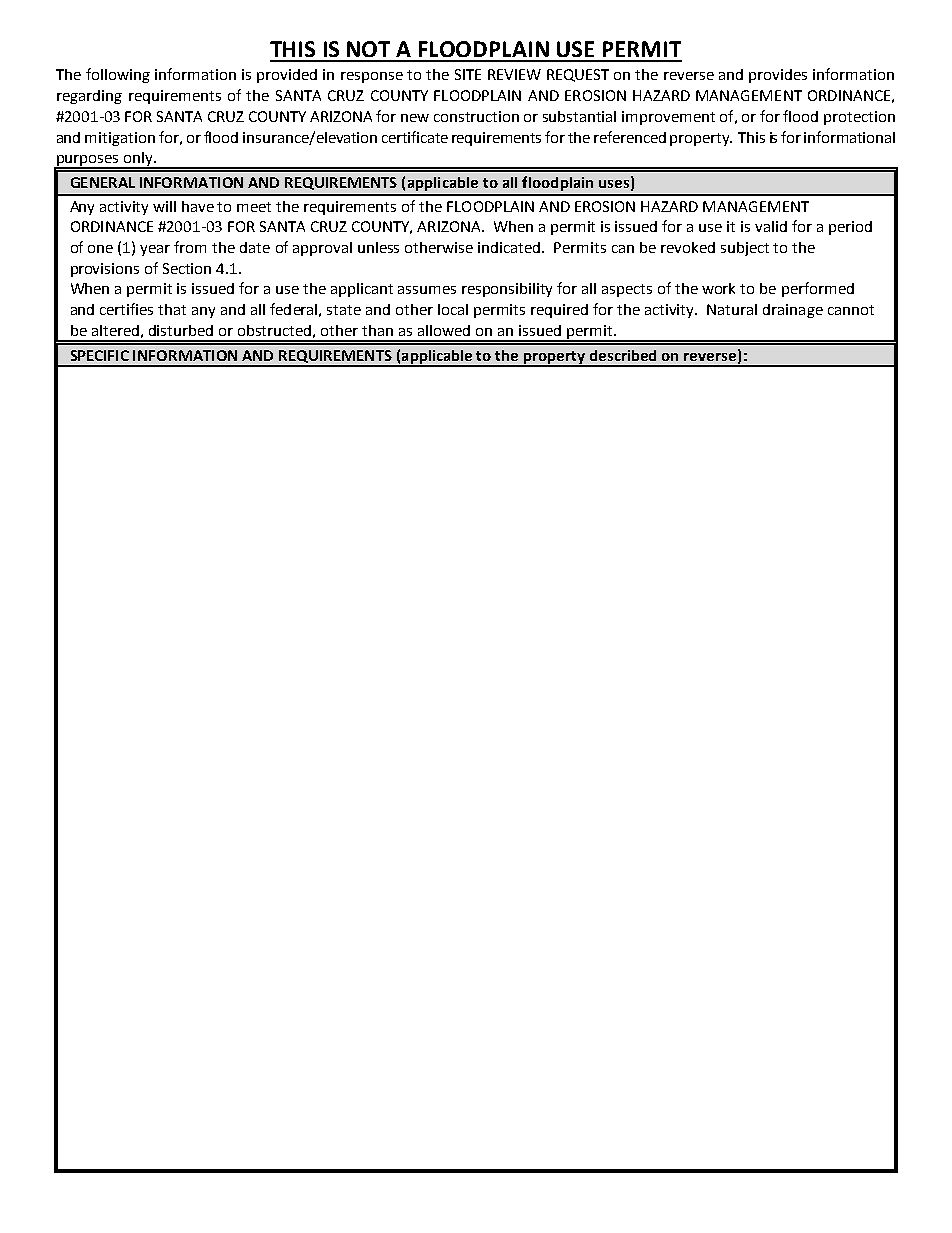 This document has height=1233, width=952. I want to click on following, so click(118, 75).
